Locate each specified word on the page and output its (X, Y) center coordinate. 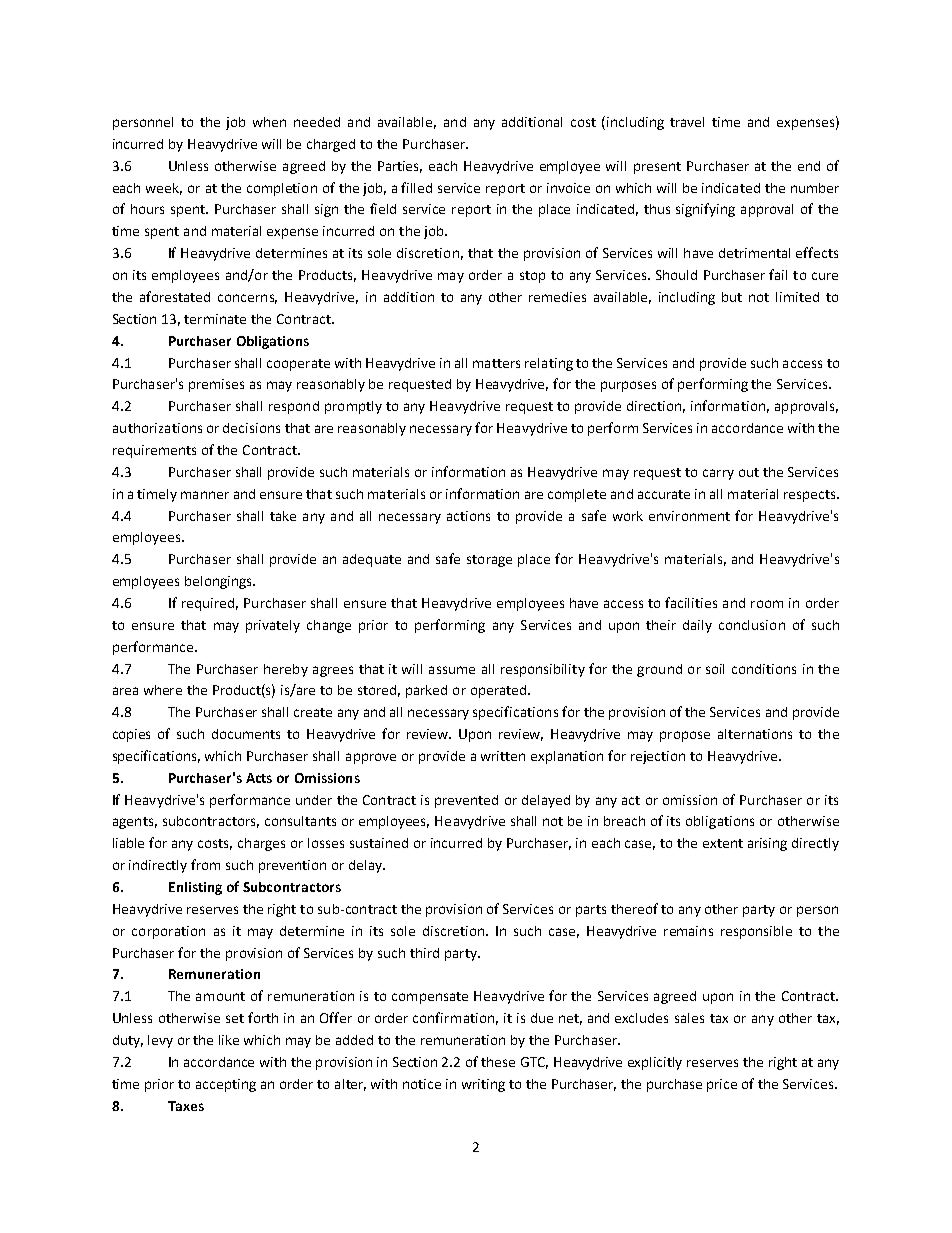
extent (723, 843)
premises (216, 385)
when (269, 122)
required (208, 604)
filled (416, 187)
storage (489, 561)
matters (496, 363)
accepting (226, 1085)
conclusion (752, 625)
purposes (628, 386)
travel (687, 122)
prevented (466, 801)
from (205, 864)
